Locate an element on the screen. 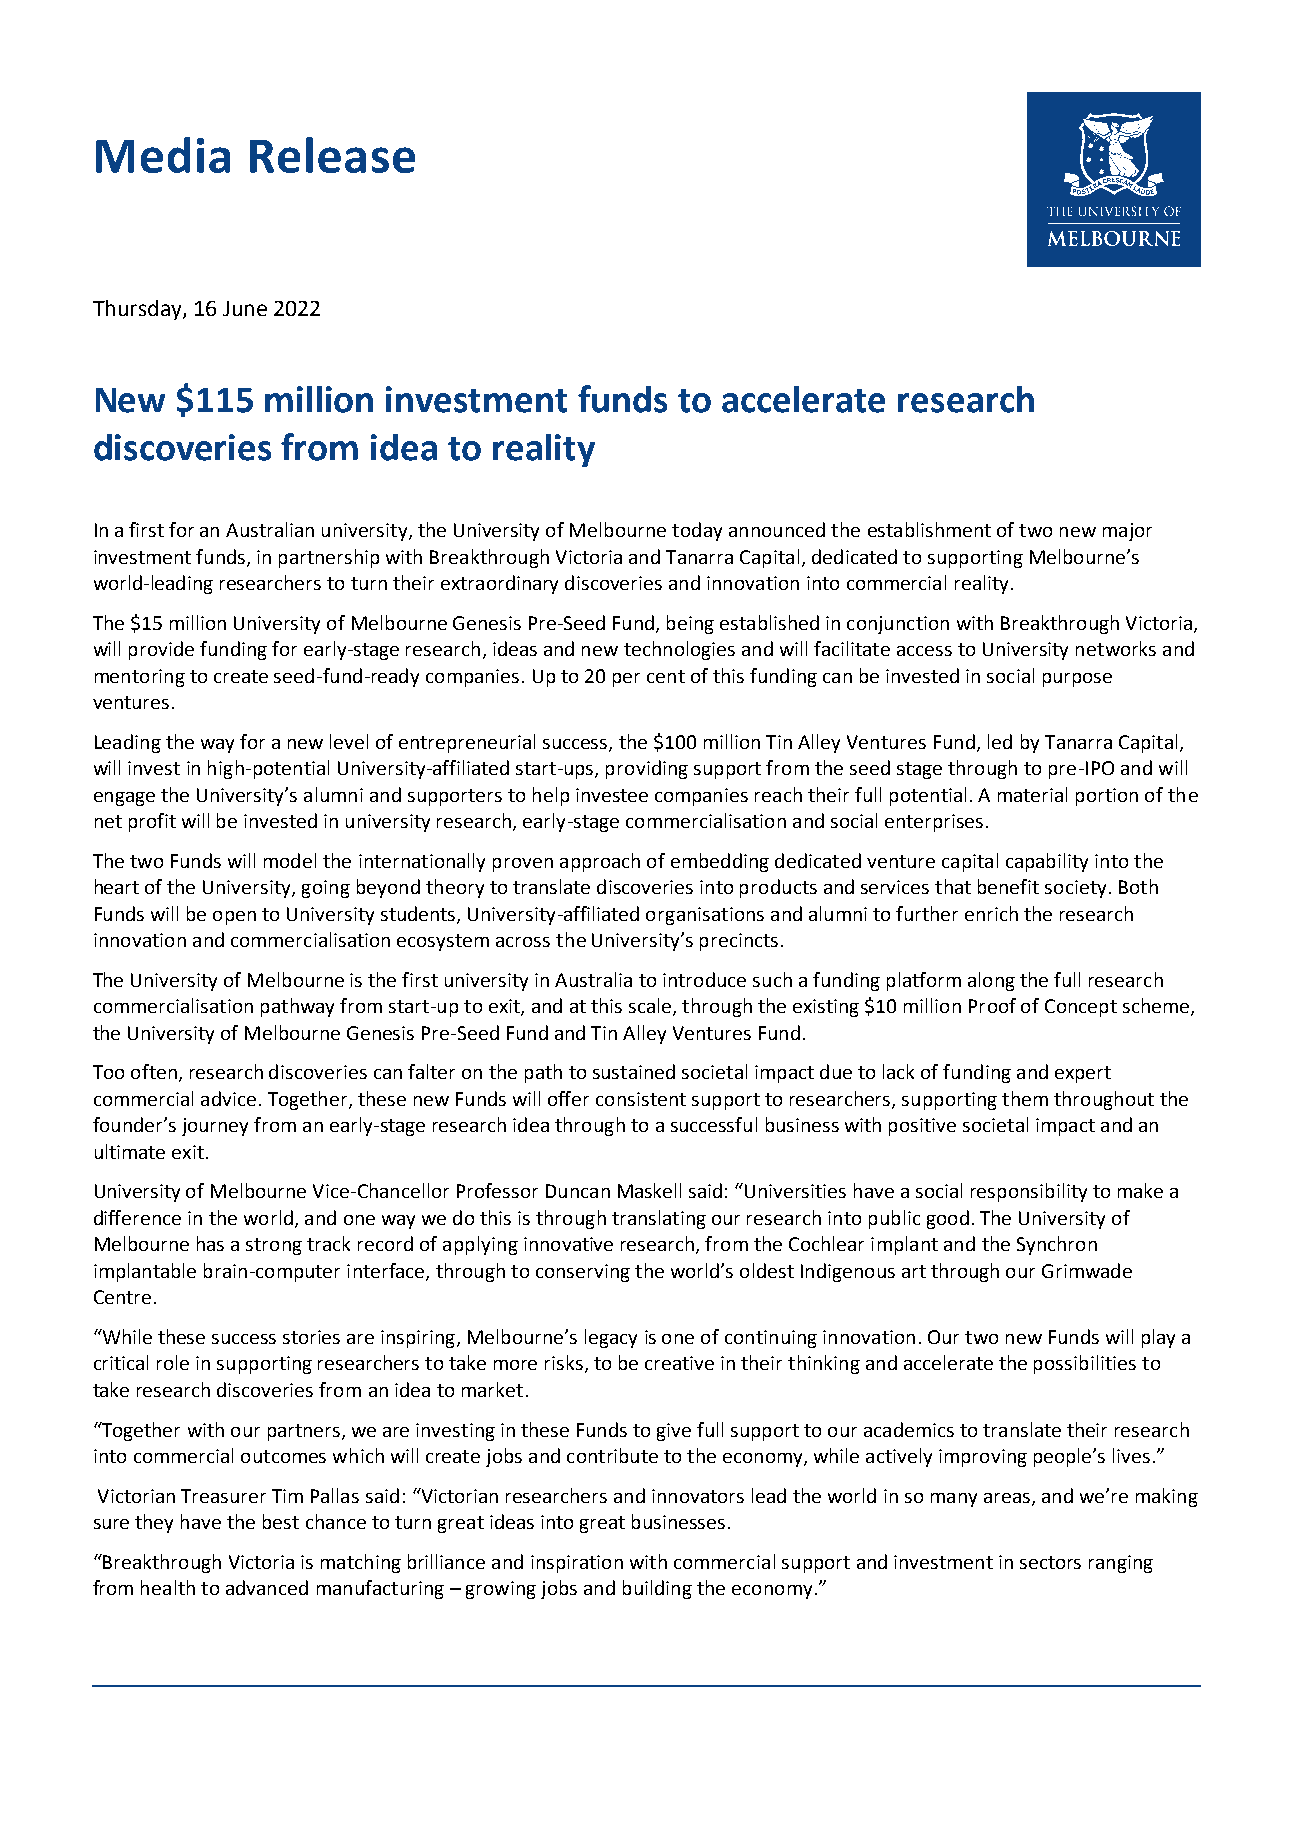 This screenshot has width=1293, height=1828. inspiration is located at coordinates (577, 1564).
